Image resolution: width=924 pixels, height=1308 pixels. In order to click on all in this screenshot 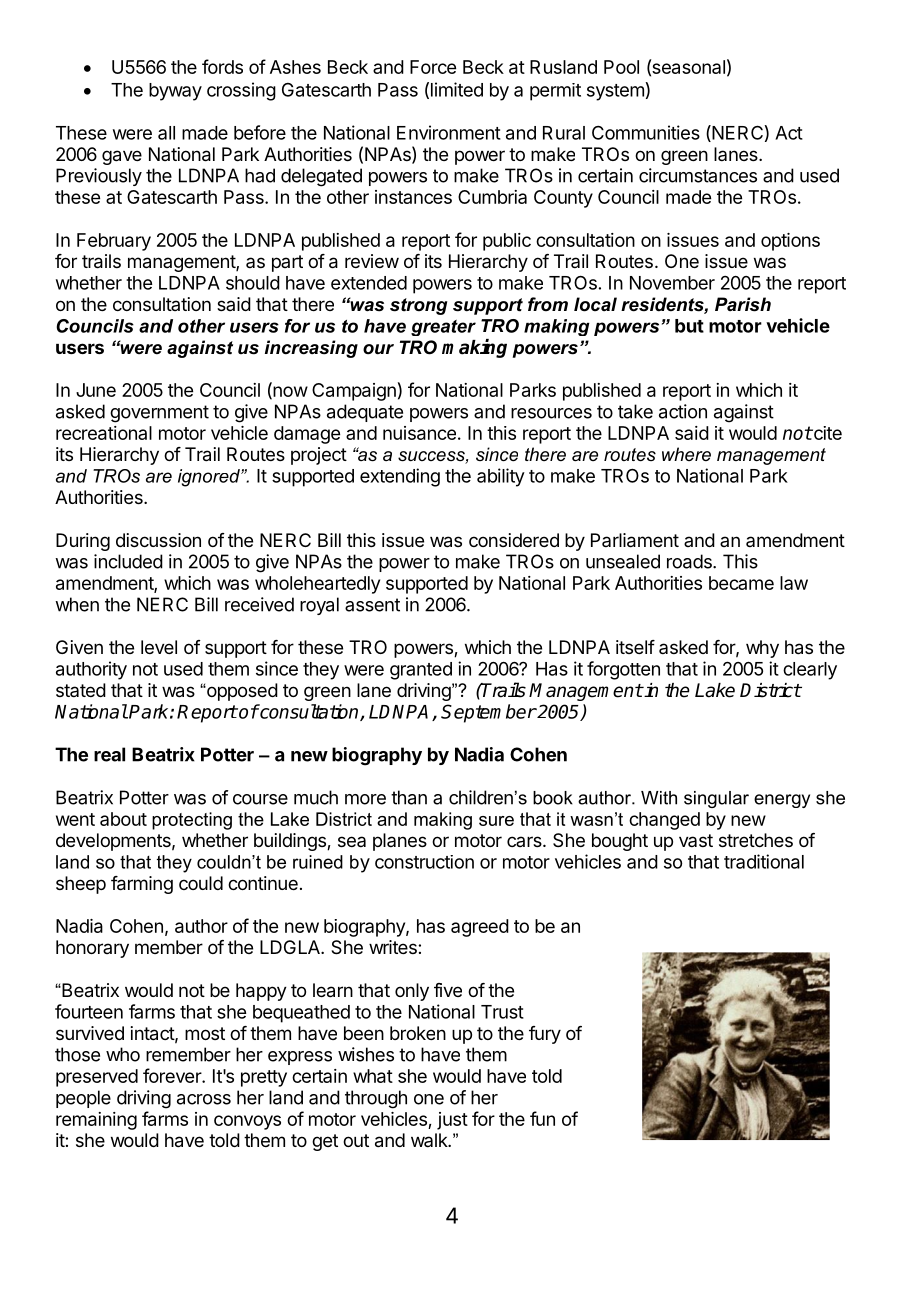, I will do `click(166, 133)`.
